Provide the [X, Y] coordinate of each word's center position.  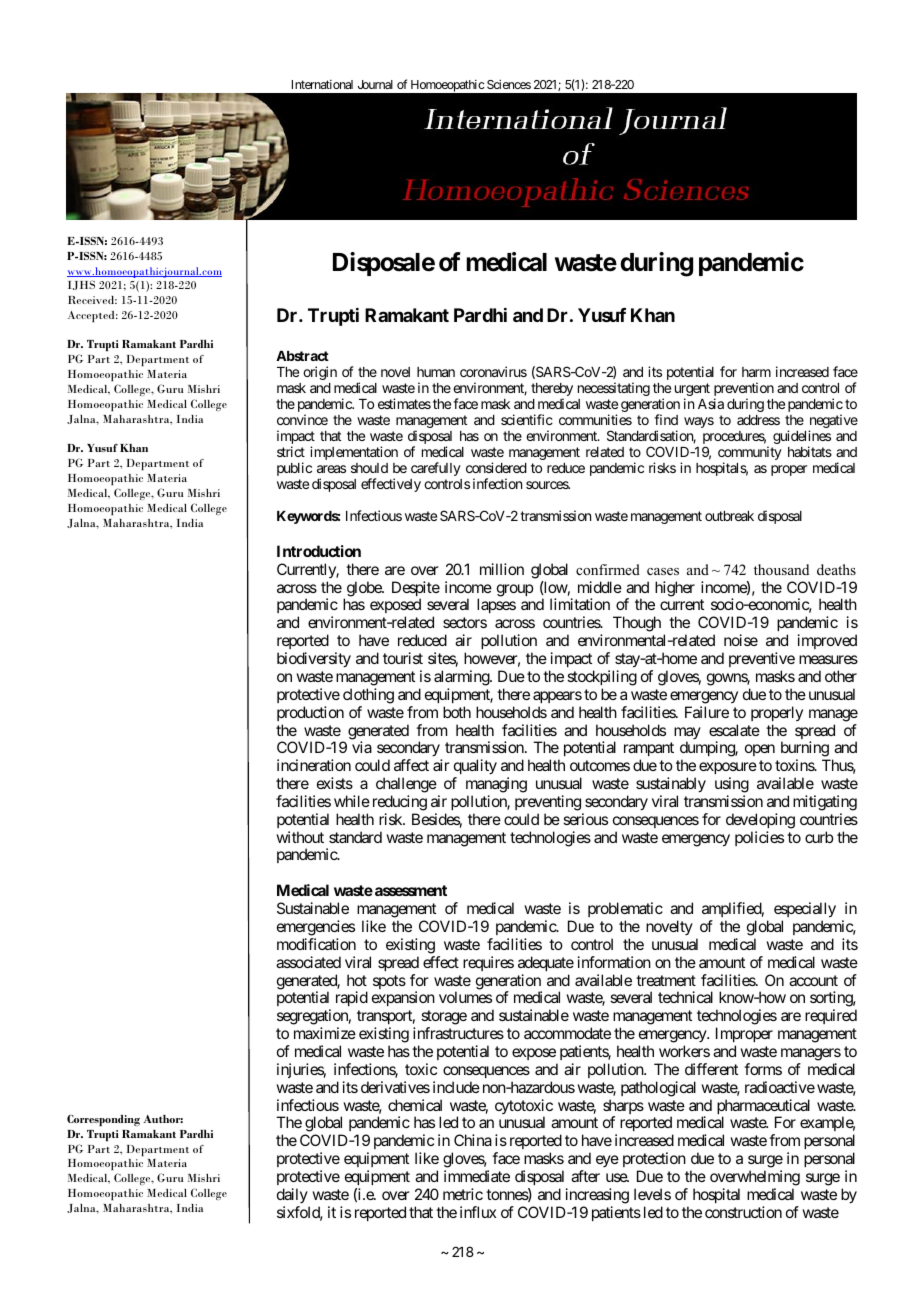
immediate [477, 1176]
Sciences [509, 84]
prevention [744, 390]
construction [743, 1212]
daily [292, 1195]
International [322, 84]
